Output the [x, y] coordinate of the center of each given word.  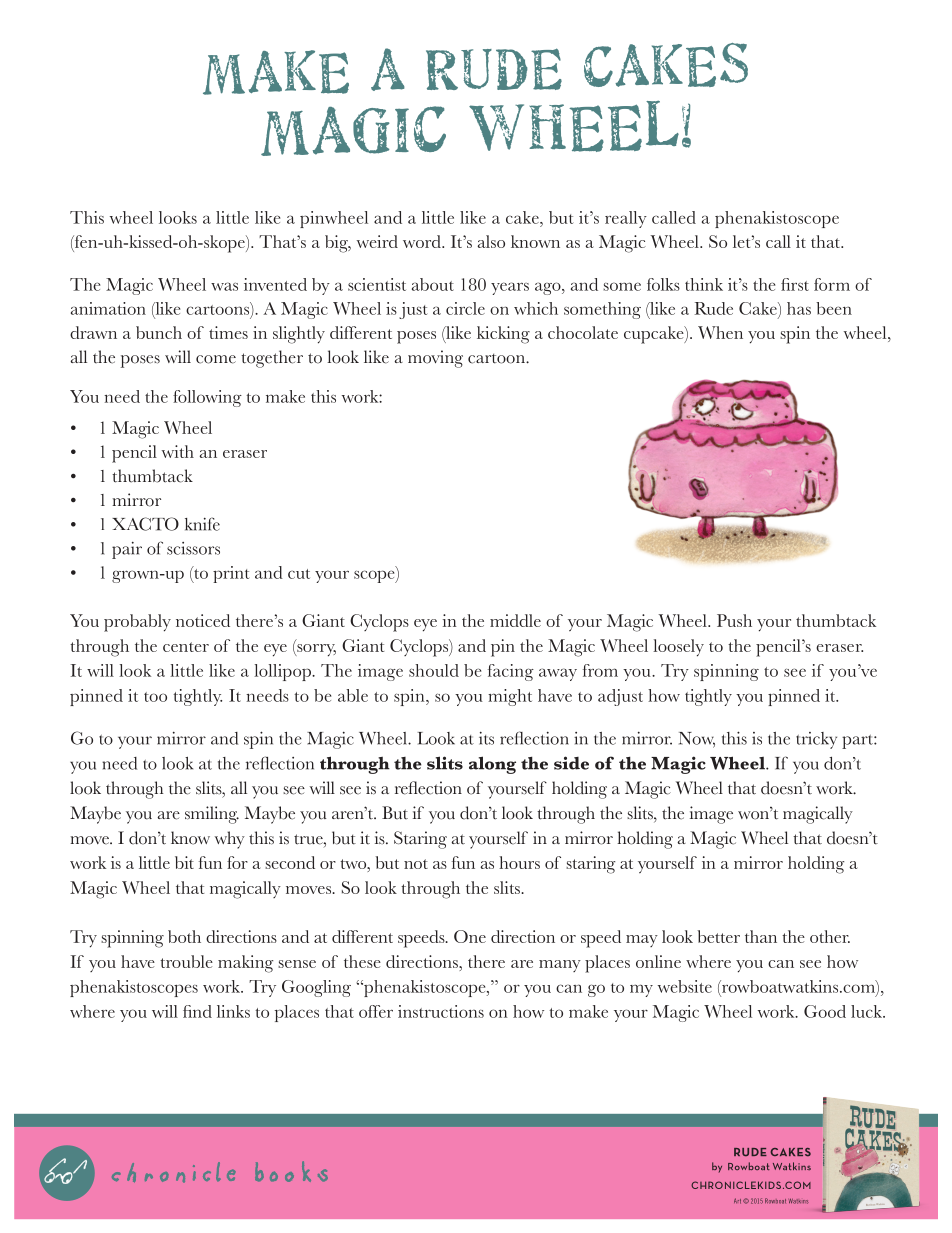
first [795, 284]
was [224, 286]
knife [202, 524]
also [491, 241]
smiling [212, 815]
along [492, 765]
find [197, 1011]
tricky [816, 740]
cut [299, 574]
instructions [441, 1011]
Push [734, 620]
